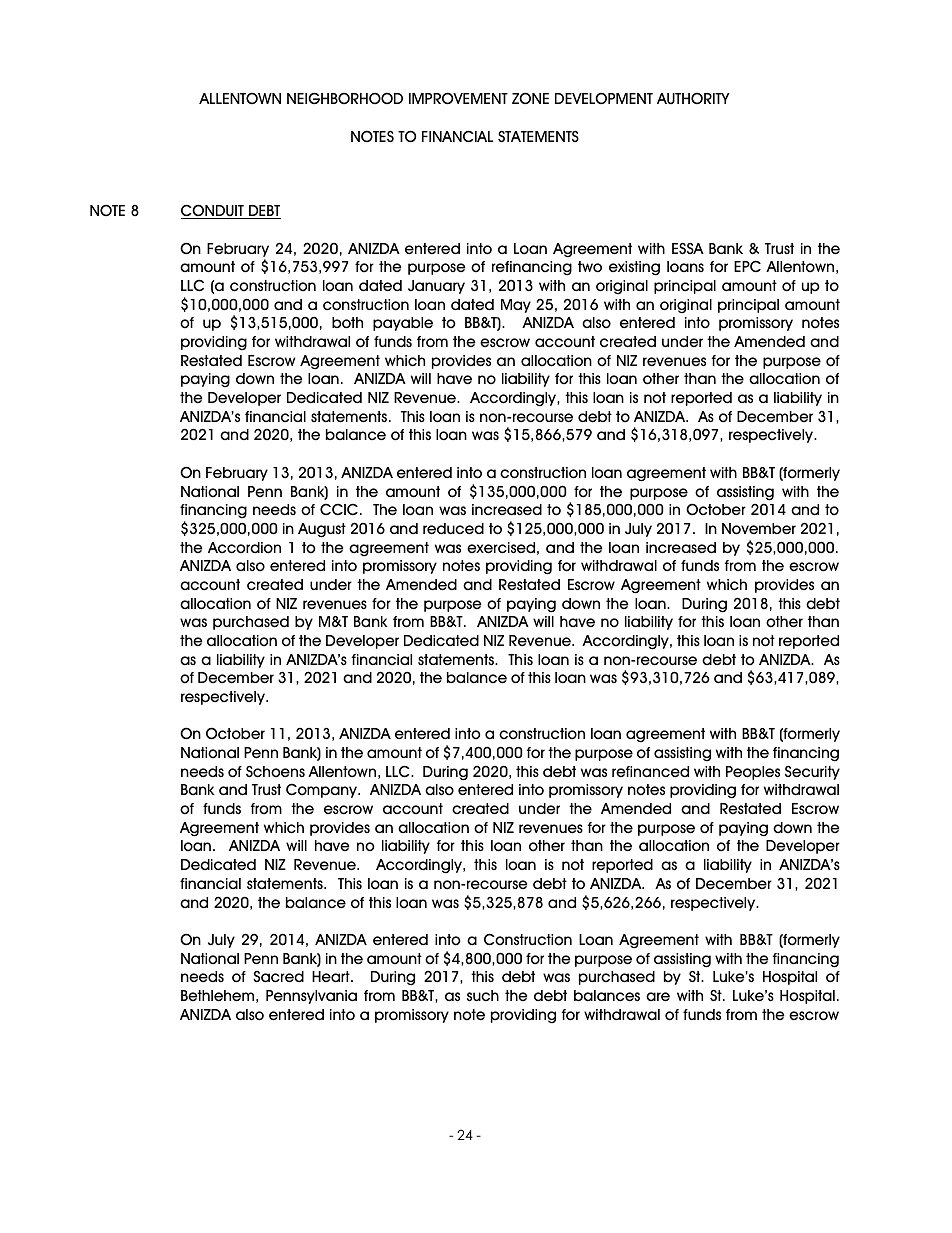 This screenshot has width=952, height=1233. I want to click on November, so click(759, 529).
